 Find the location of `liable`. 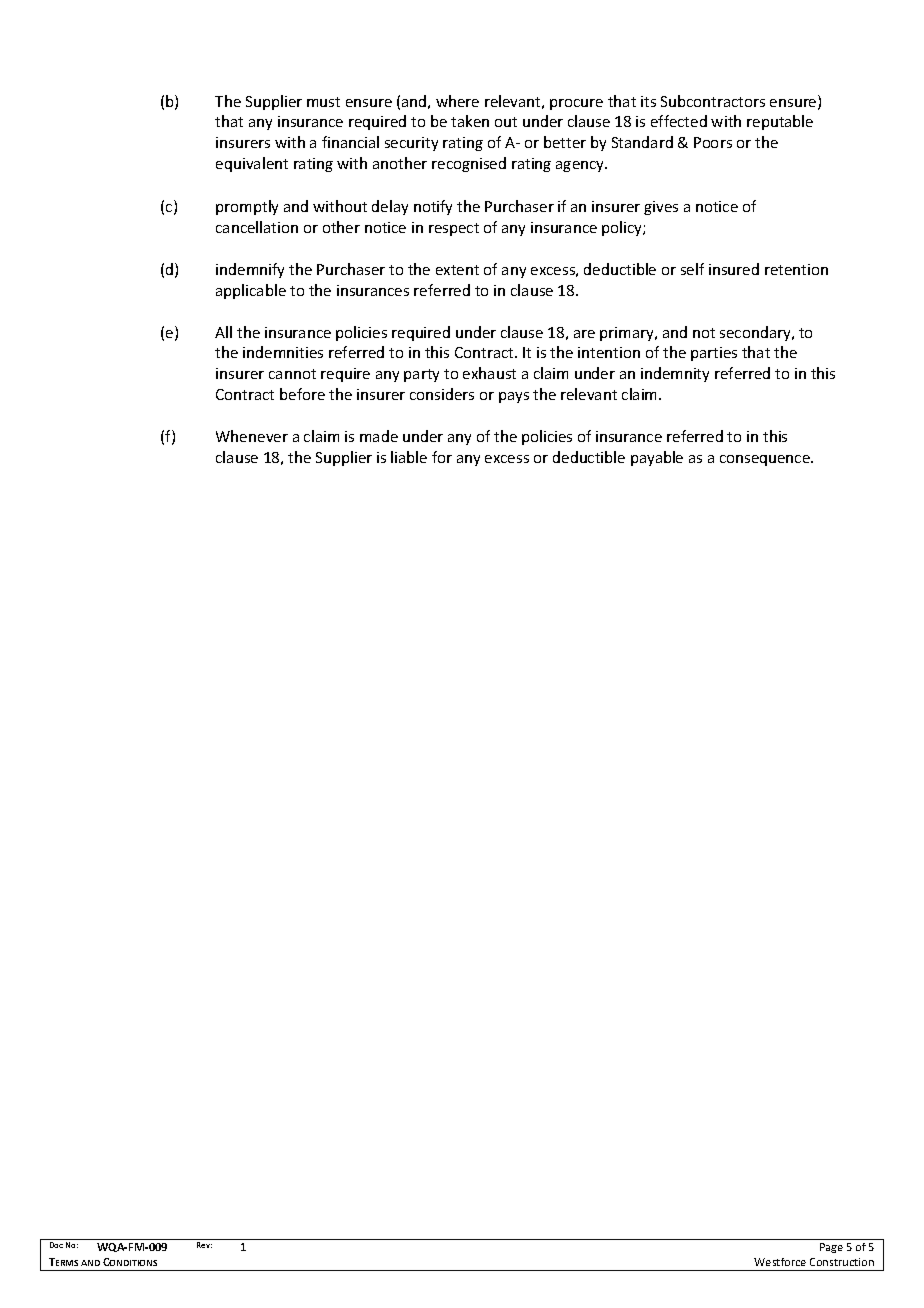

liable is located at coordinates (409, 457).
